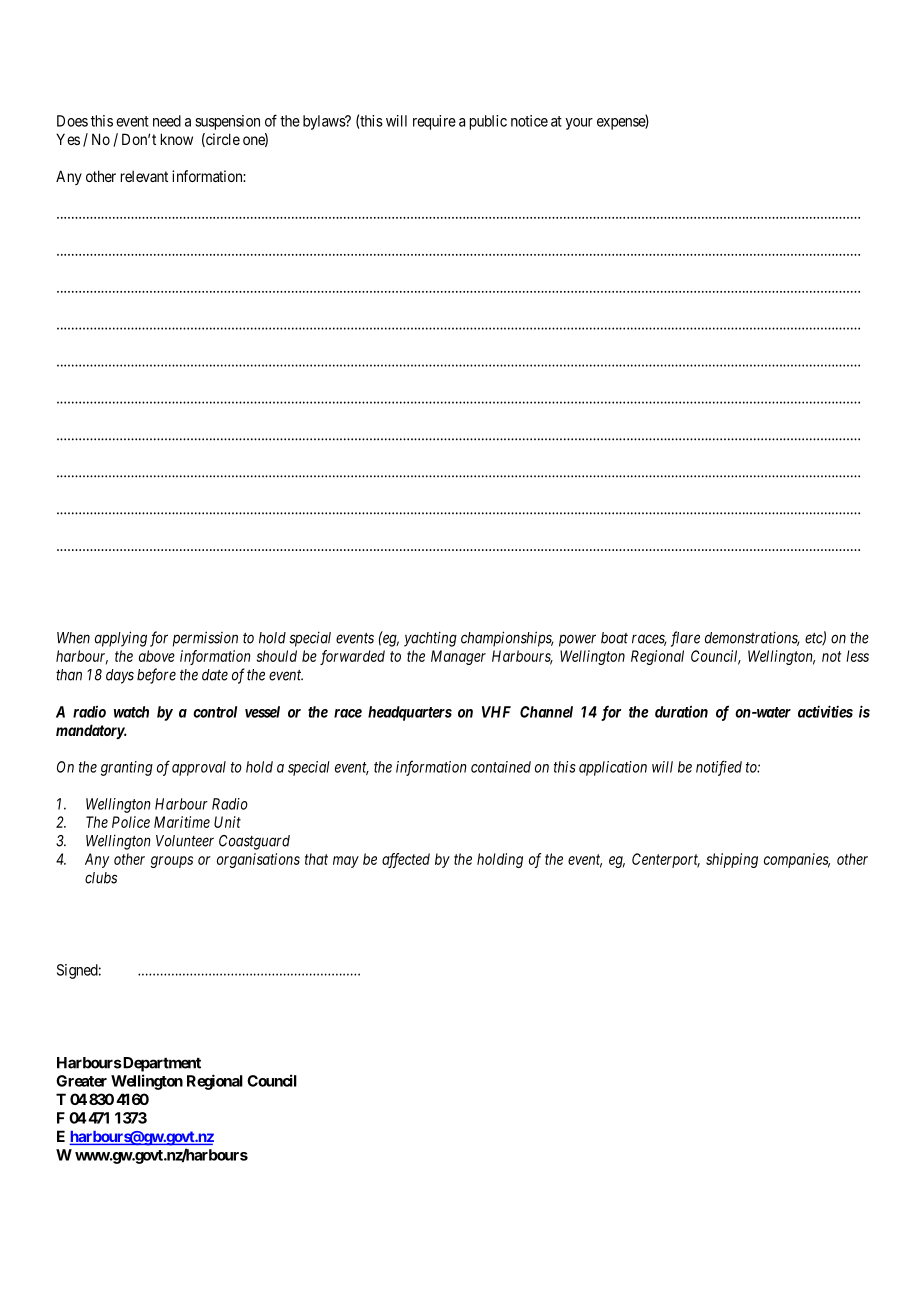 This screenshot has width=924, height=1308. What do you see at coordinates (430, 639) in the screenshot?
I see `yachting` at bounding box center [430, 639].
